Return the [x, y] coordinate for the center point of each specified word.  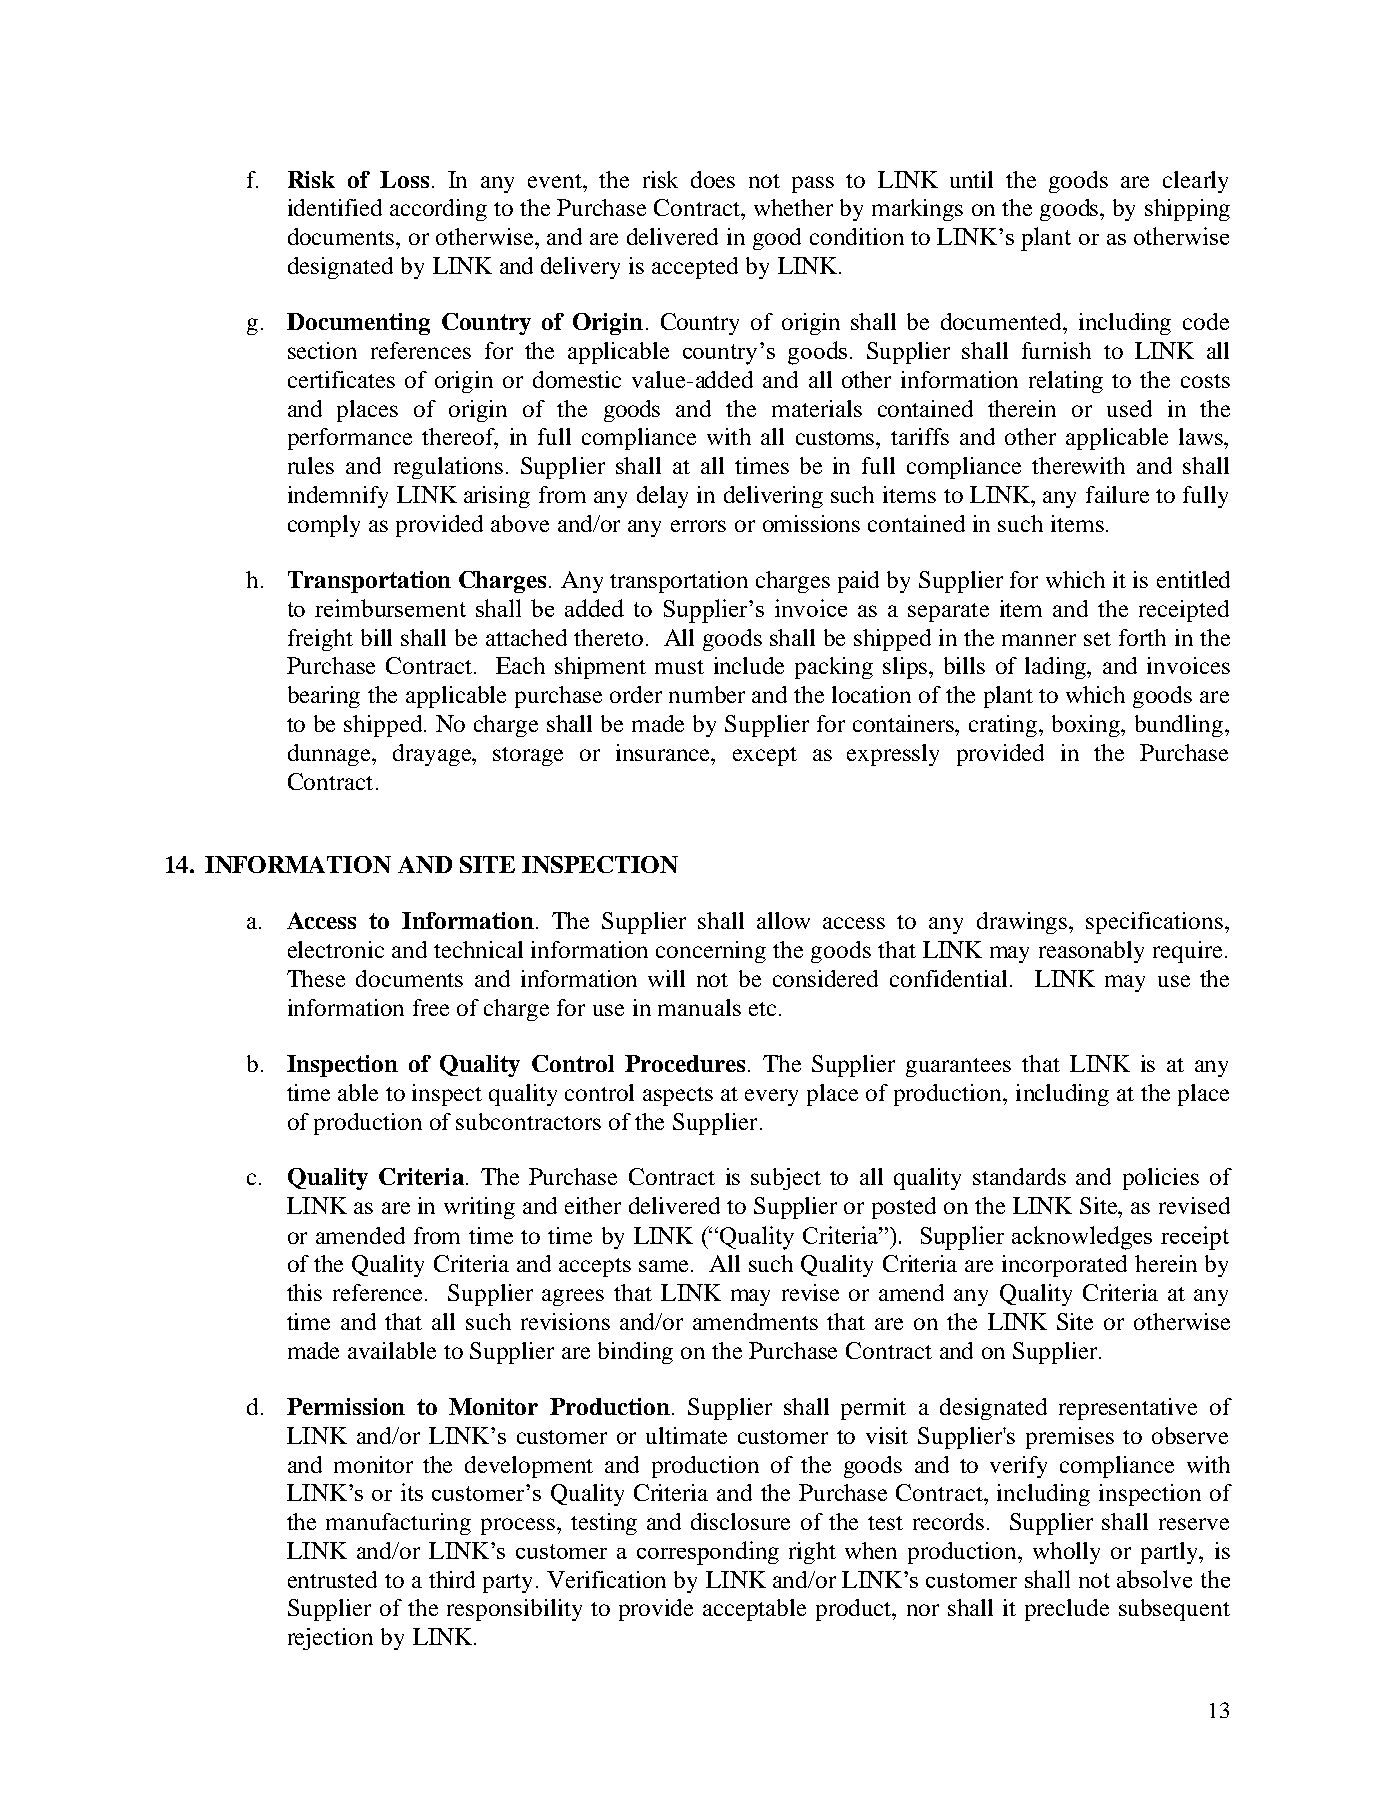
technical [478, 949]
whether [793, 207]
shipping [1187, 210]
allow [783, 920]
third [452, 1579]
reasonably [1091, 952]
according [438, 210]
